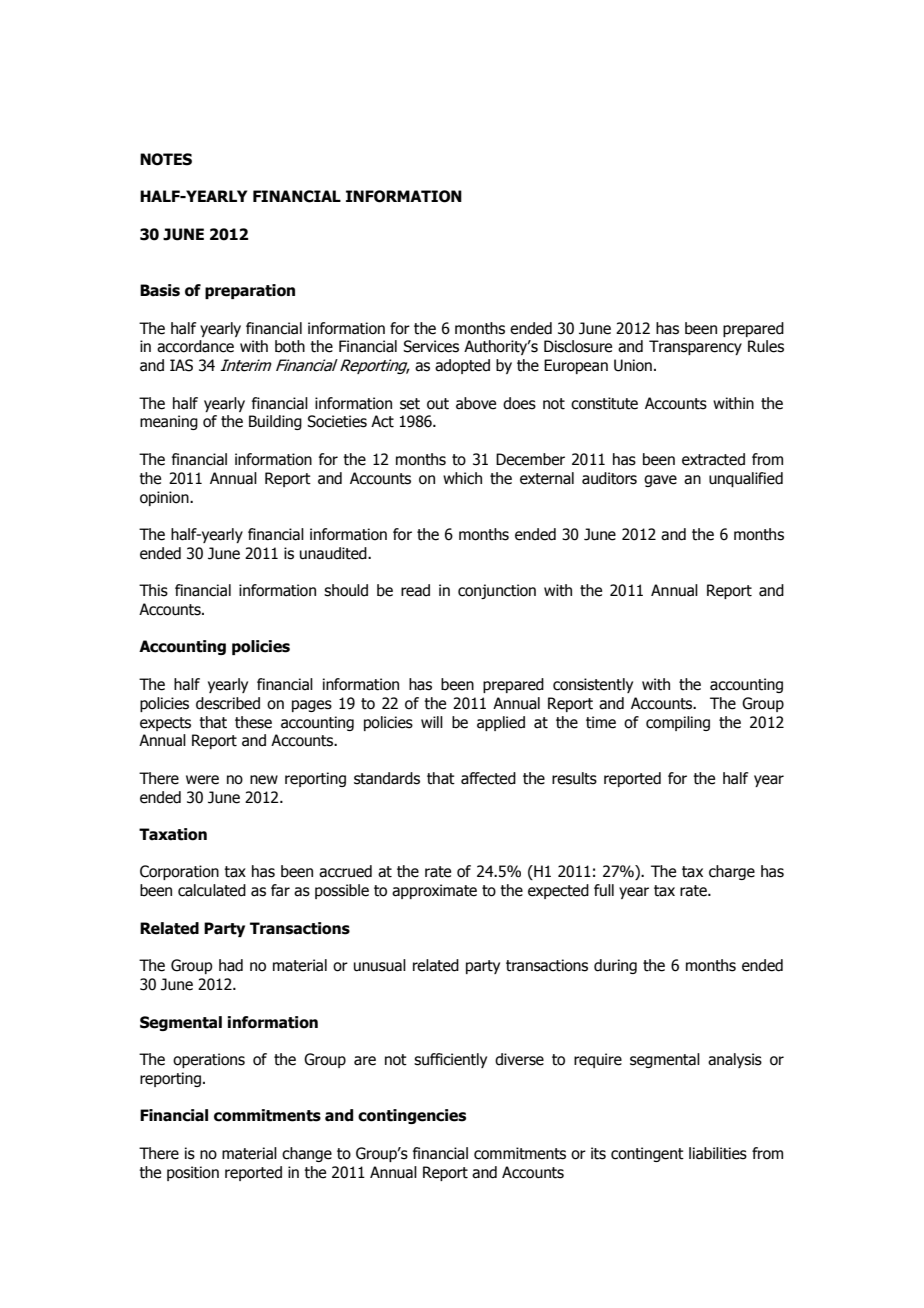 This screenshot has width=924, height=1308. What do you see at coordinates (166, 159) in the screenshot?
I see `NOTES` at bounding box center [166, 159].
